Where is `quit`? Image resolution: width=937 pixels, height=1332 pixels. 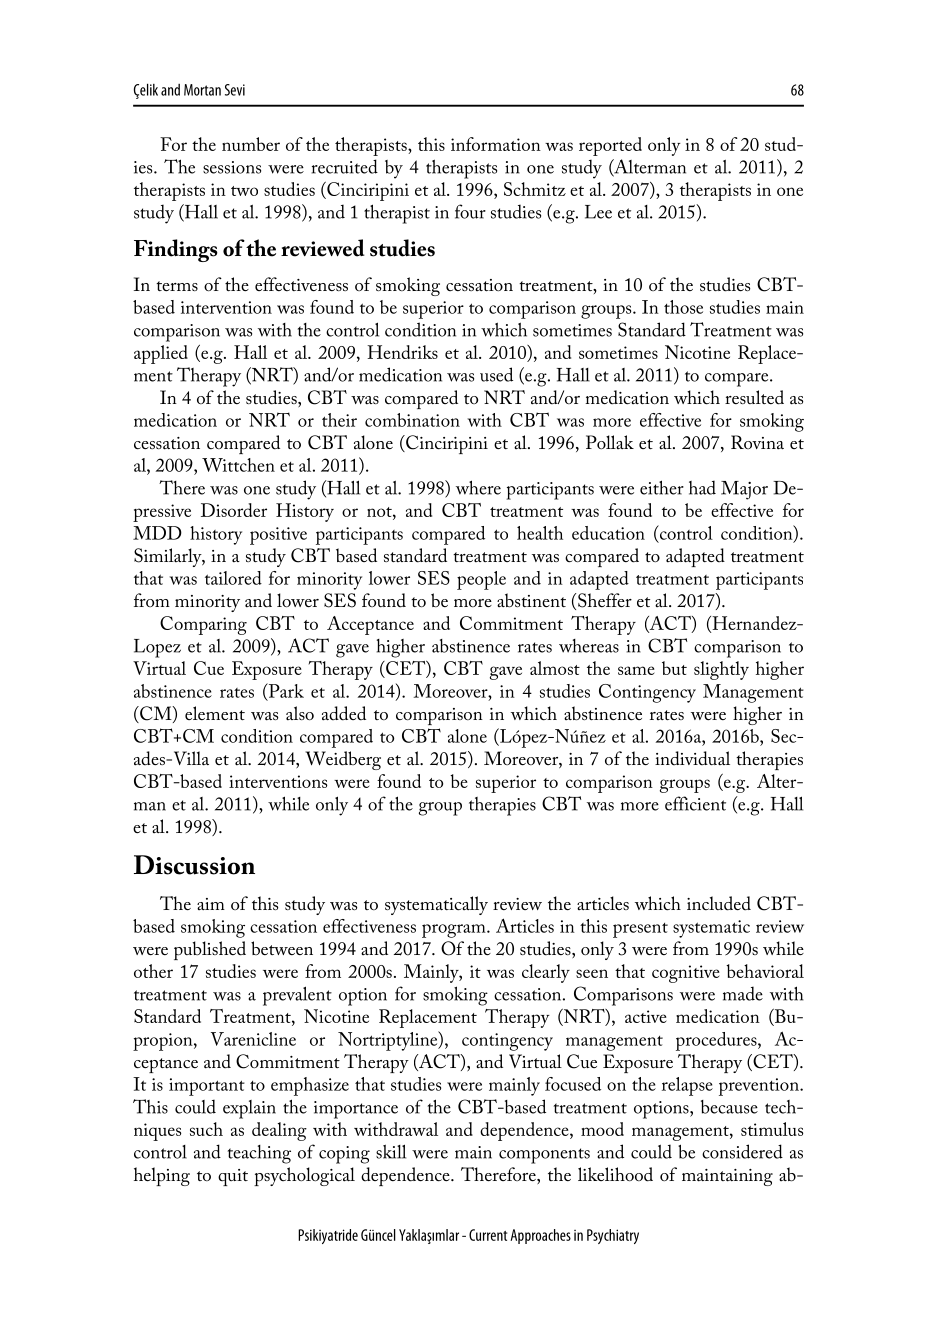
quit is located at coordinates (233, 1177).
